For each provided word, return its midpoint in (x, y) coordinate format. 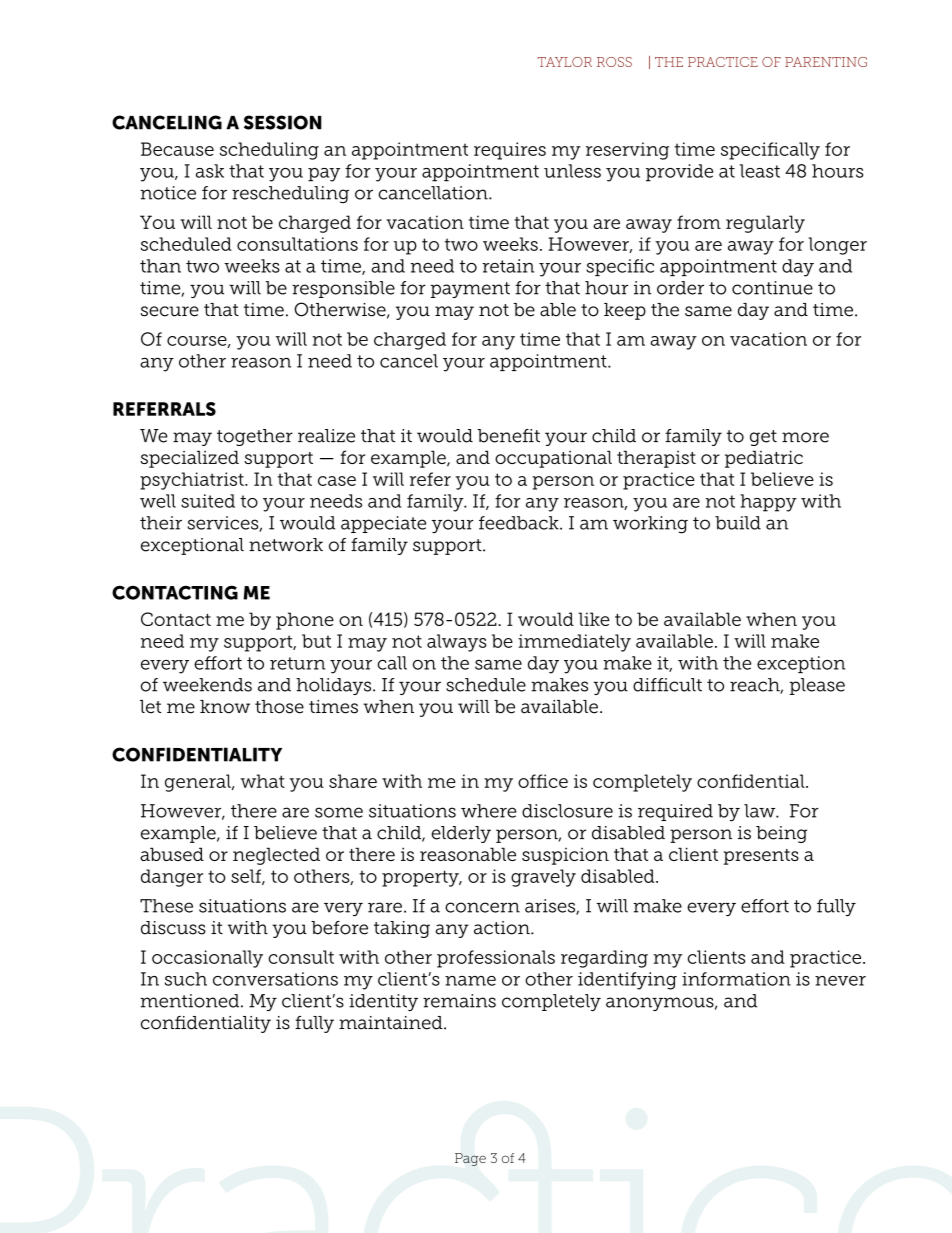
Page (470, 1159)
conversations (275, 979)
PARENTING (826, 62)
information (736, 979)
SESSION (283, 122)
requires (510, 151)
